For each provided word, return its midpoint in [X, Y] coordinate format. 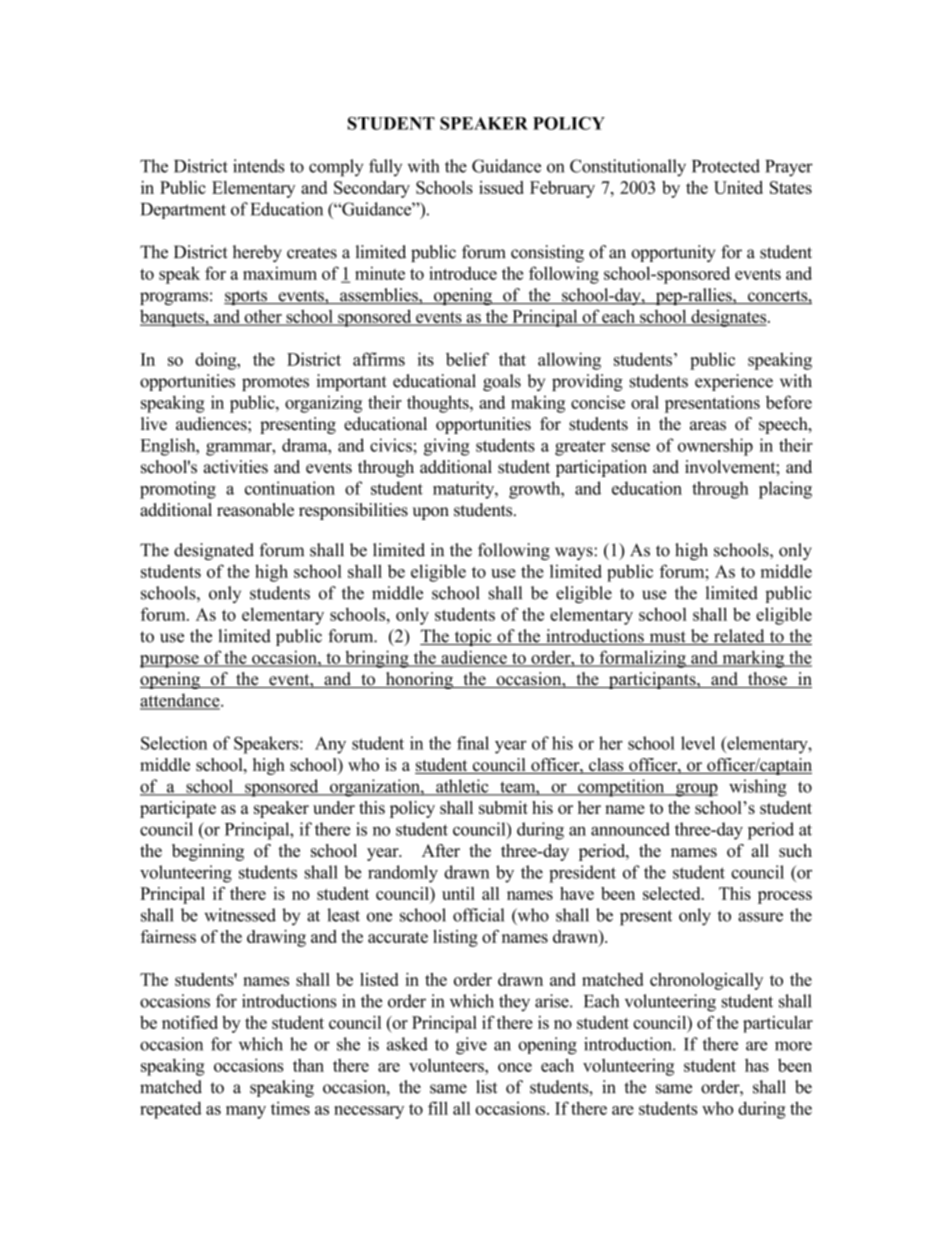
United [738, 187]
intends [258, 166]
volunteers [447, 1065]
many [246, 1112]
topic [473, 637]
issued [501, 187]
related [739, 637]
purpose [170, 661]
